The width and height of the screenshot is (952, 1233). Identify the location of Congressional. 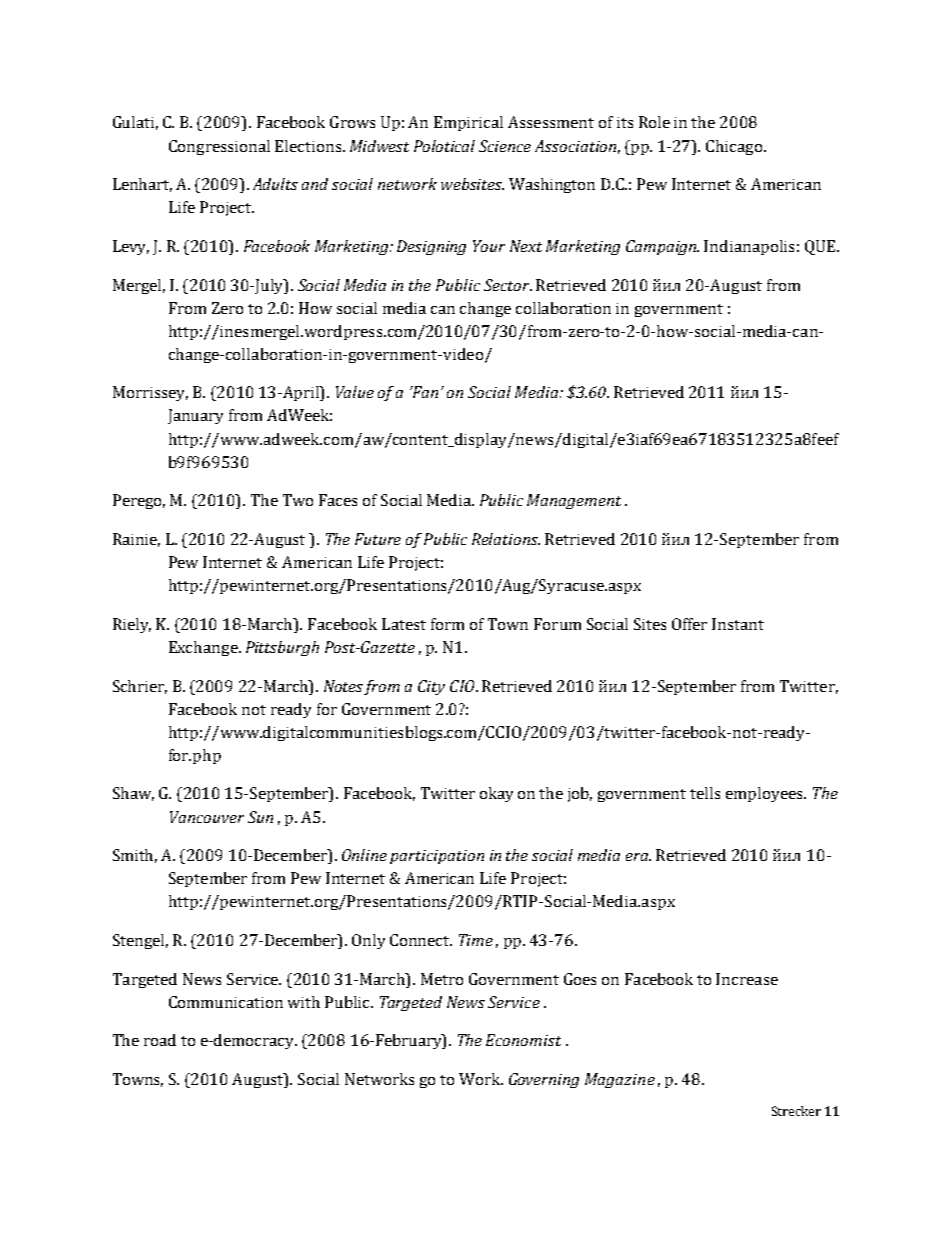
(219, 147).
